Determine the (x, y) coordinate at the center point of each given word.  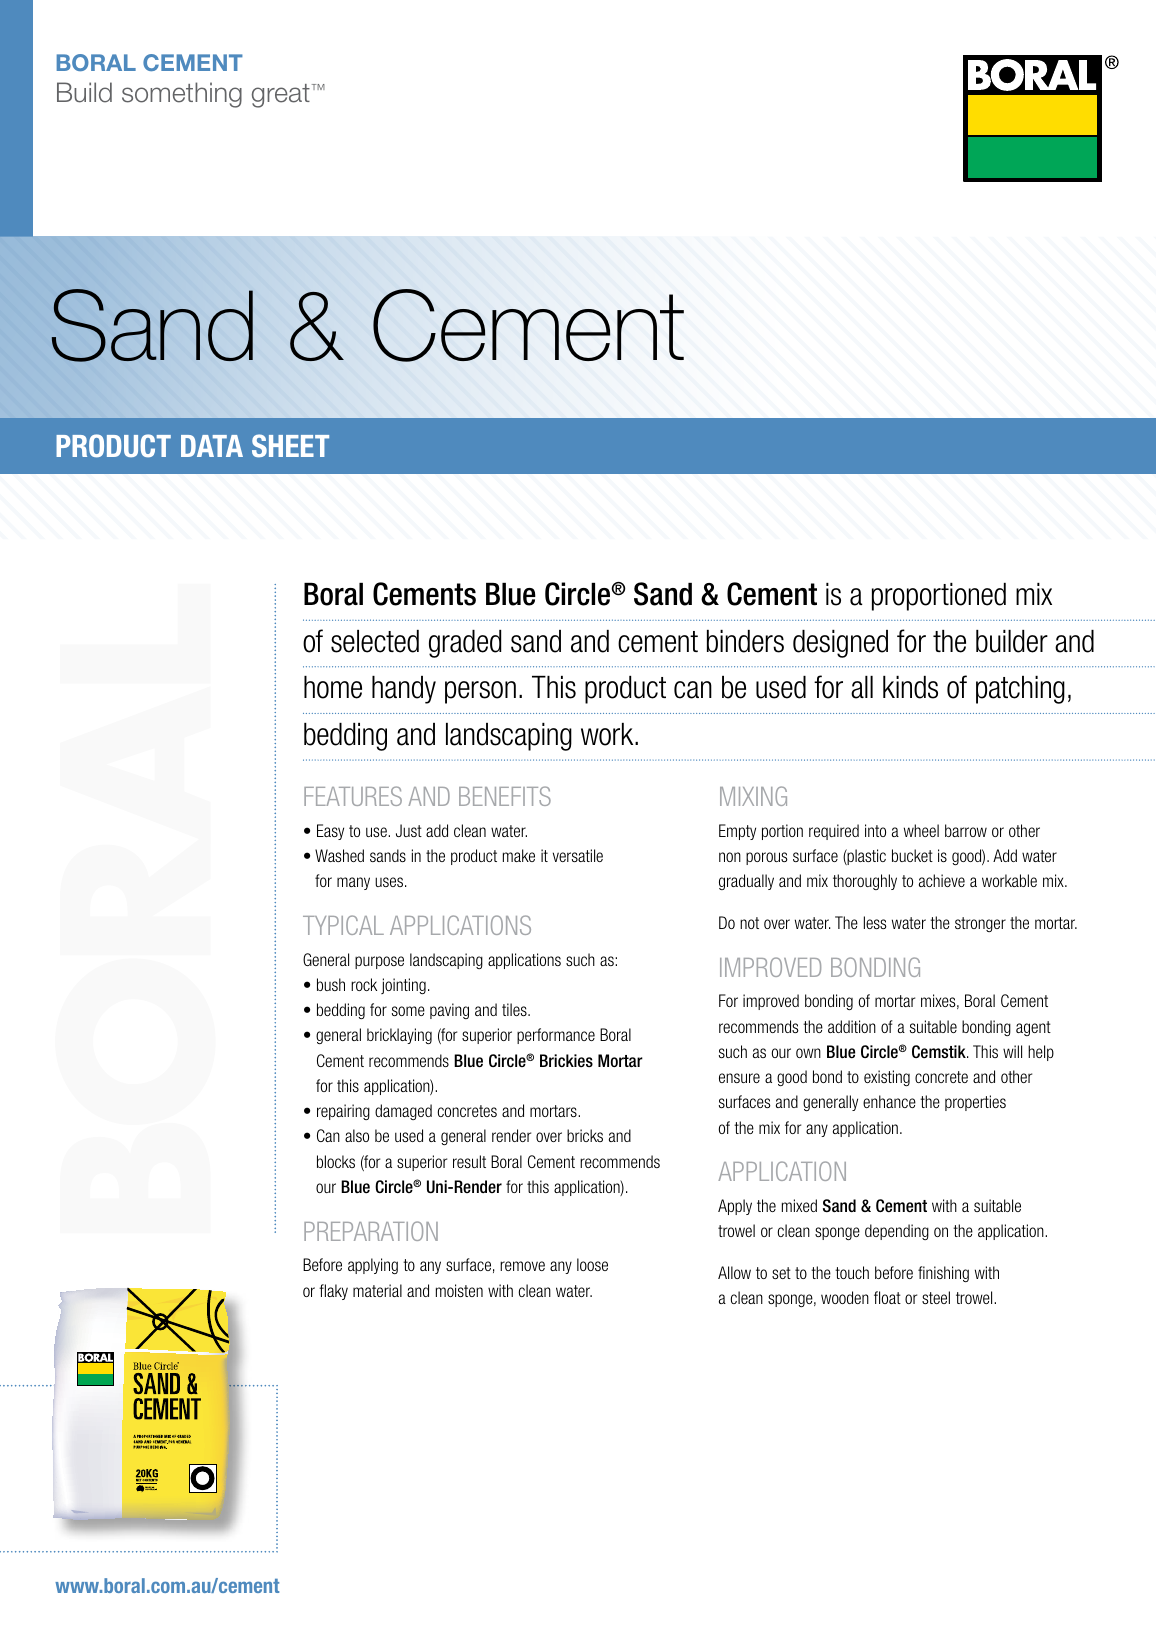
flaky (333, 1292)
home (333, 687)
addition (852, 1026)
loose (592, 1264)
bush (331, 984)
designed (840, 644)
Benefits (505, 796)
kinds (910, 687)
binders (745, 641)
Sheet (290, 445)
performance (556, 1036)
